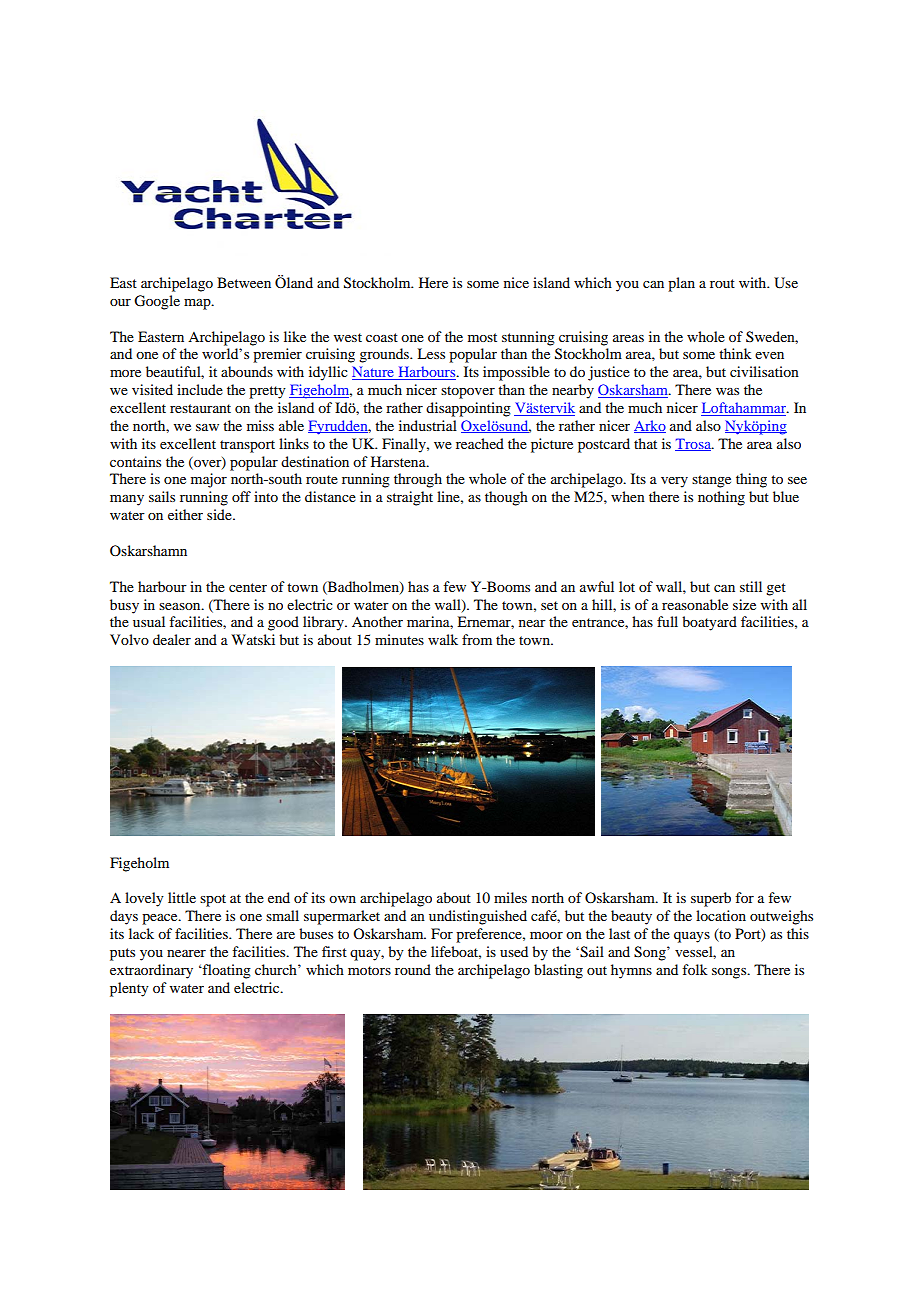  I want to click on most, so click(482, 337).
